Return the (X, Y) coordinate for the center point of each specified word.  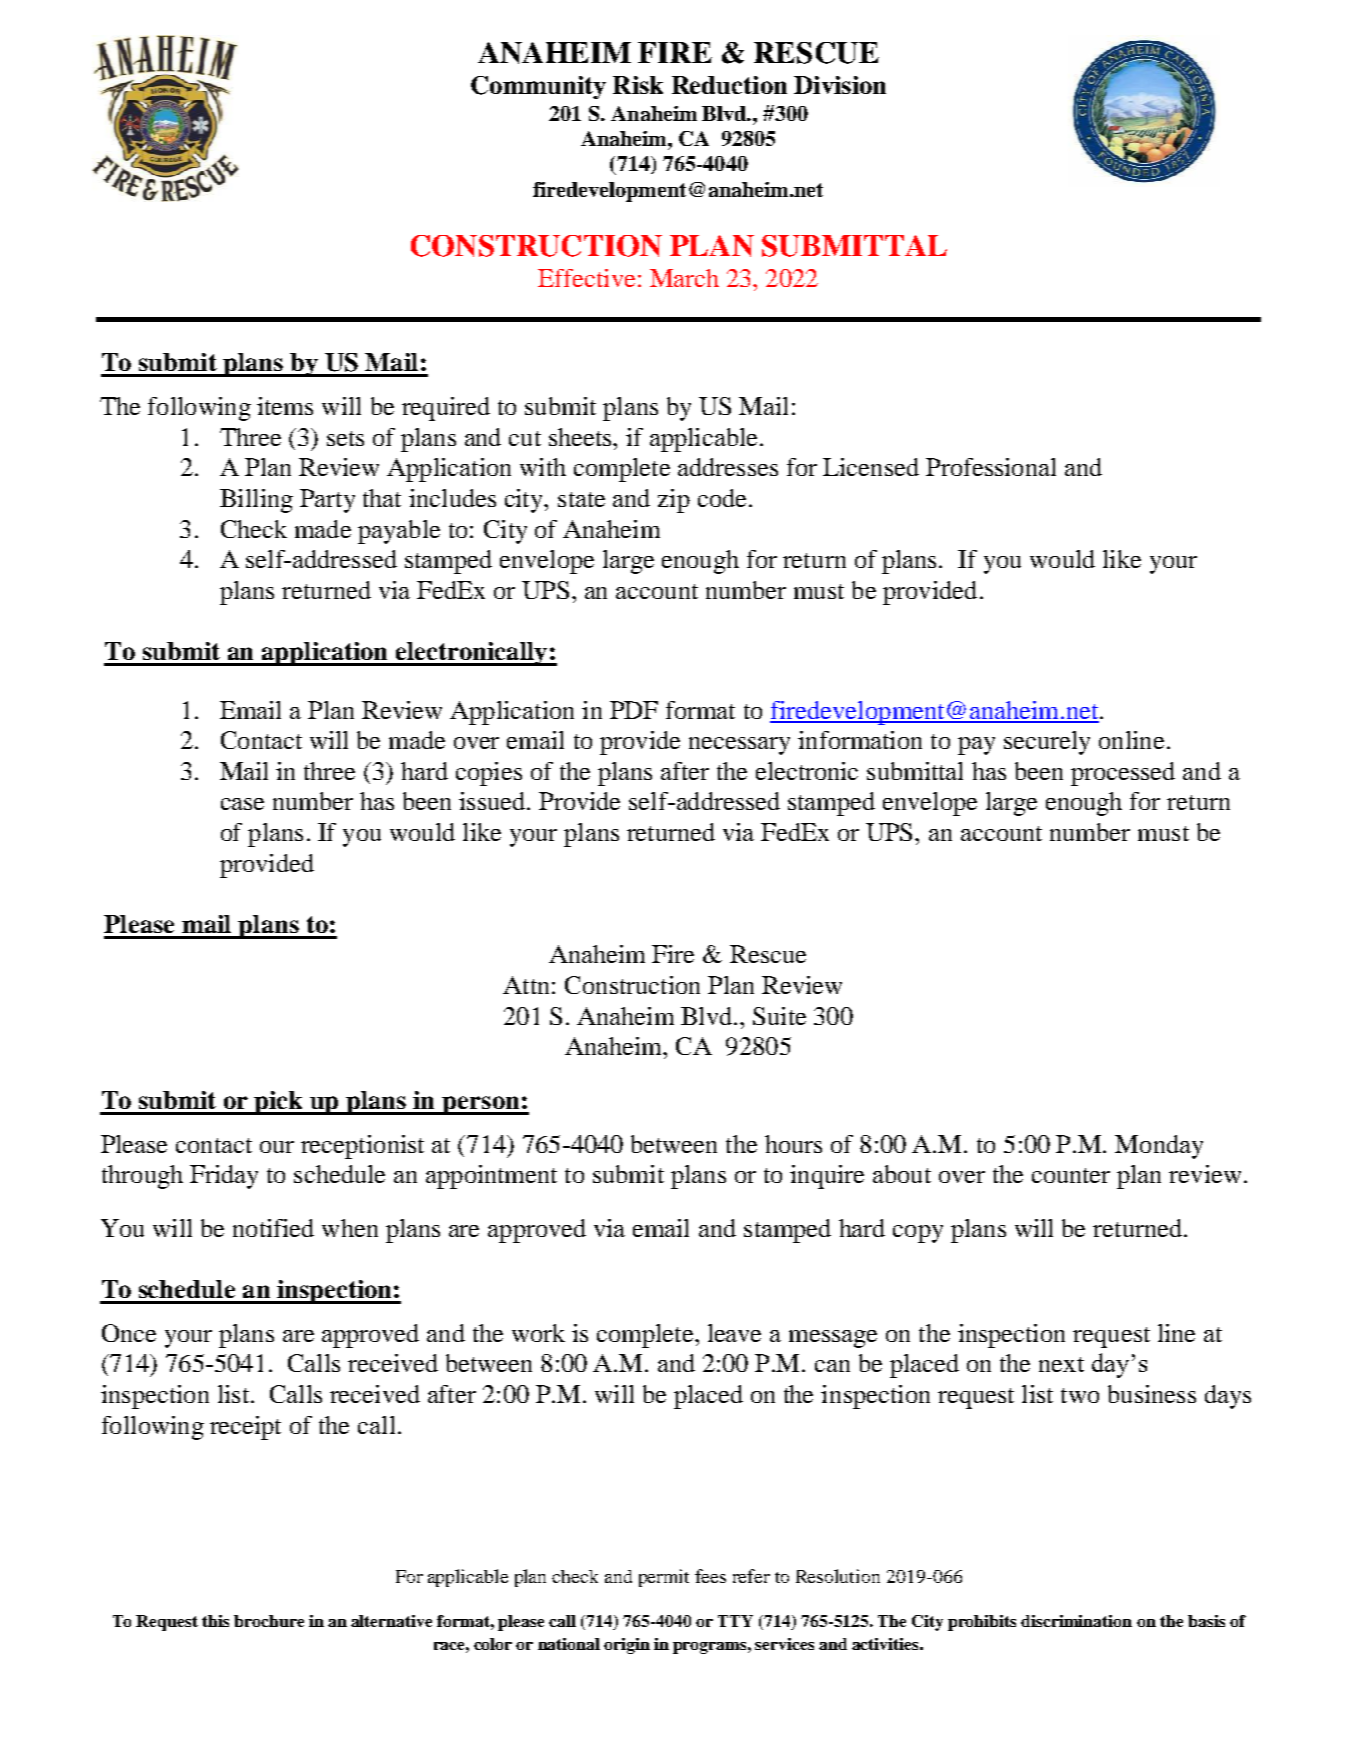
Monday (1159, 1147)
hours (793, 1144)
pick (279, 1103)
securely (1047, 743)
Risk (638, 85)
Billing (256, 501)
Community (538, 87)
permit (664, 1578)
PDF (634, 710)
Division (840, 85)
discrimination (1076, 1621)
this (215, 1621)
